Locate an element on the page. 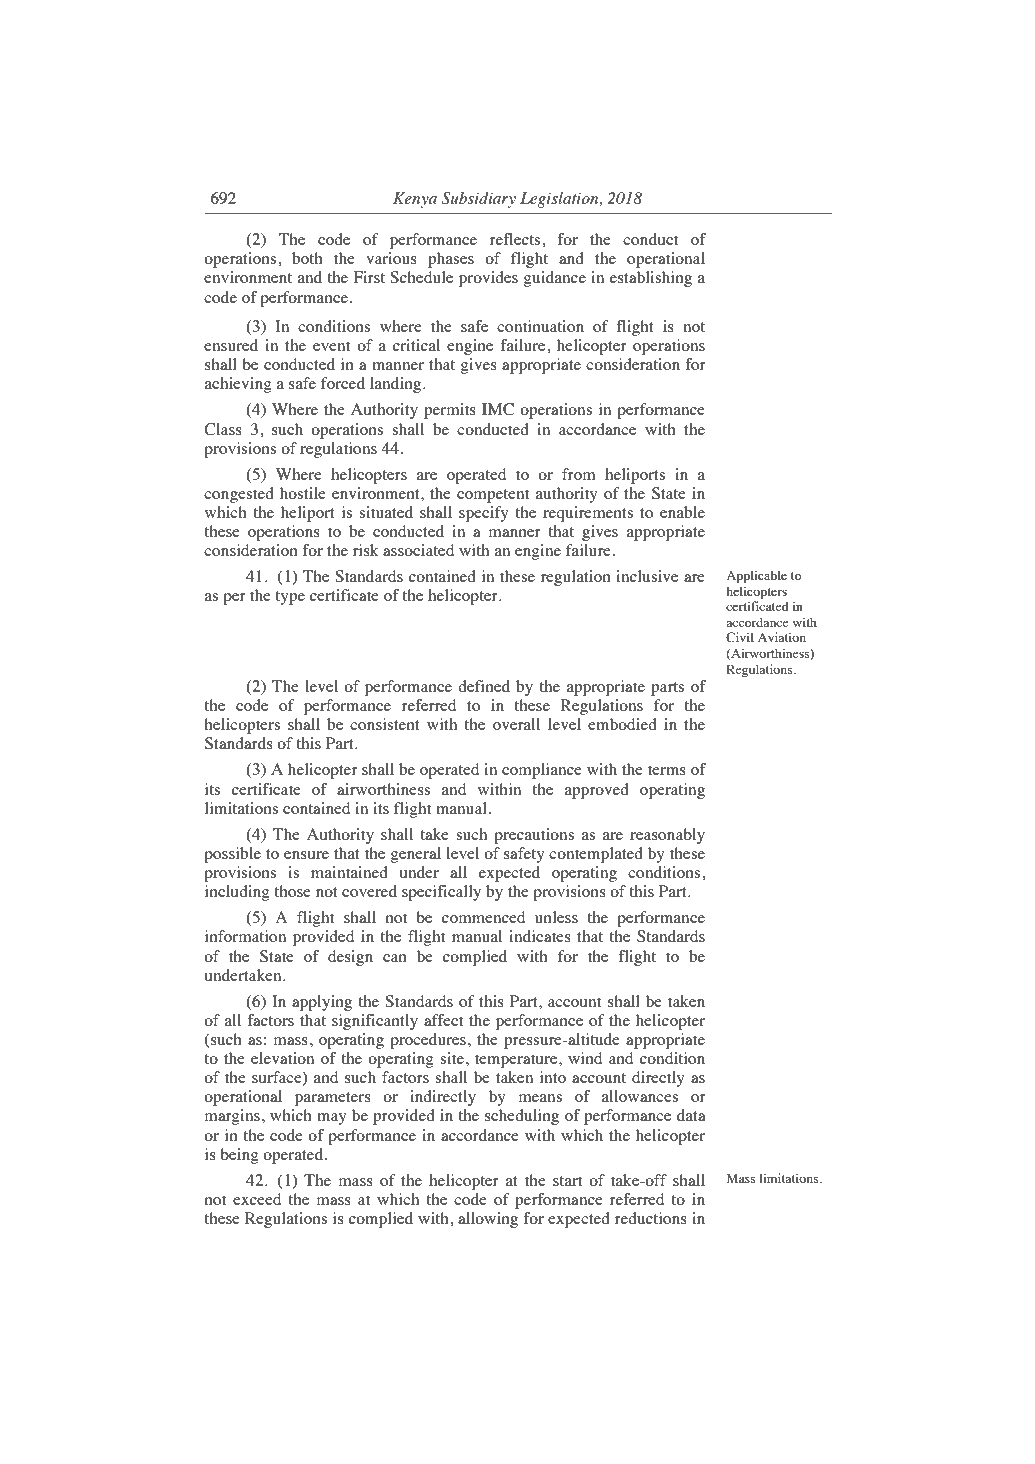 This page has width=1035, height=1464. terms is located at coordinates (667, 770).
